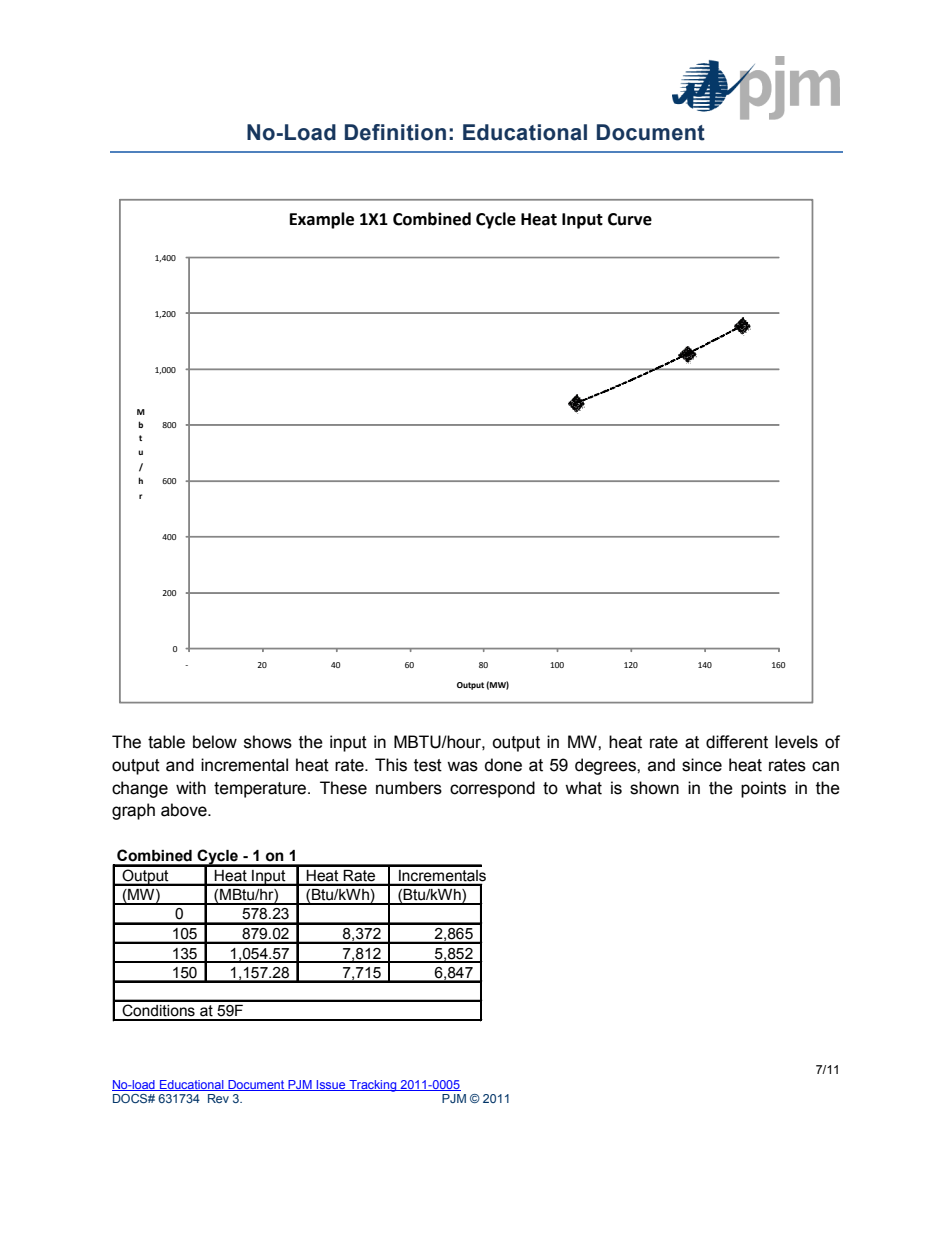 The width and height of the document is (952, 1233). Describe the element at coordinates (763, 789) in the document. I see `points` at that location.
